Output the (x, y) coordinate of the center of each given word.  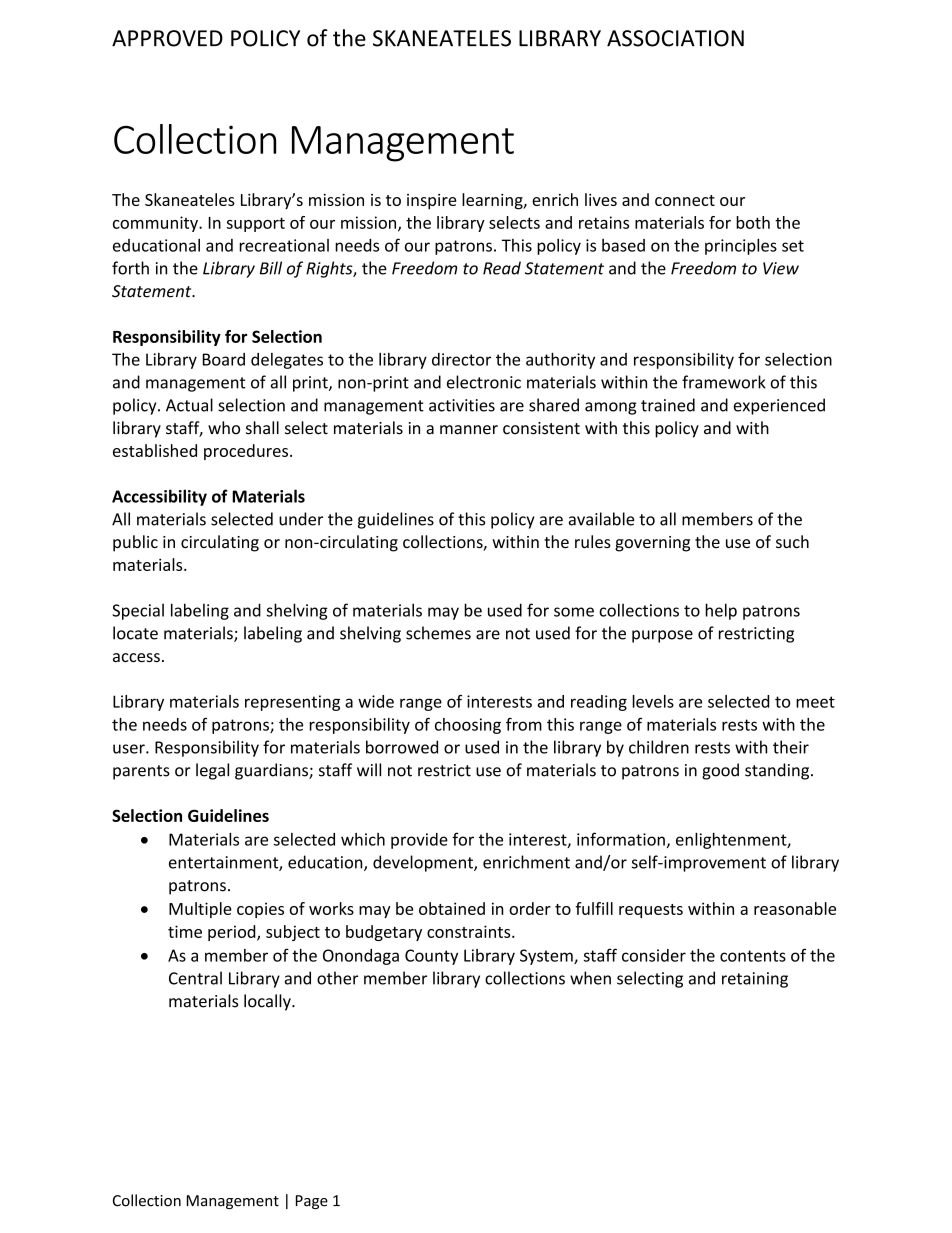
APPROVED (167, 38)
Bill (271, 268)
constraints (470, 931)
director (461, 359)
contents (753, 956)
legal (212, 771)
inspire (432, 202)
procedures (246, 452)
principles (741, 246)
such (792, 541)
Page (312, 1202)
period (233, 933)
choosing (468, 726)
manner (469, 430)
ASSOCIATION (675, 38)
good (720, 771)
